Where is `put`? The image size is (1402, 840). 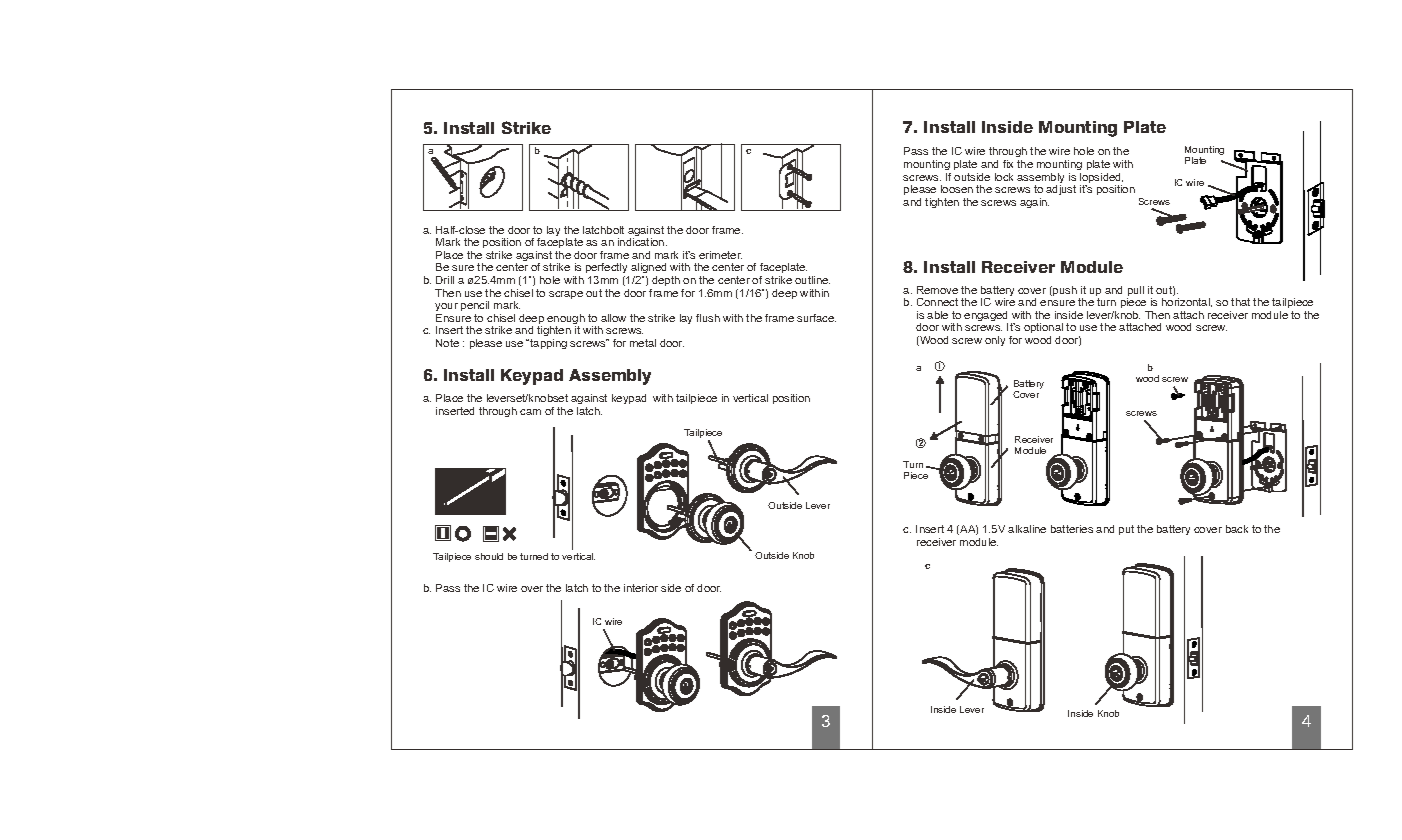
put is located at coordinates (1126, 530).
